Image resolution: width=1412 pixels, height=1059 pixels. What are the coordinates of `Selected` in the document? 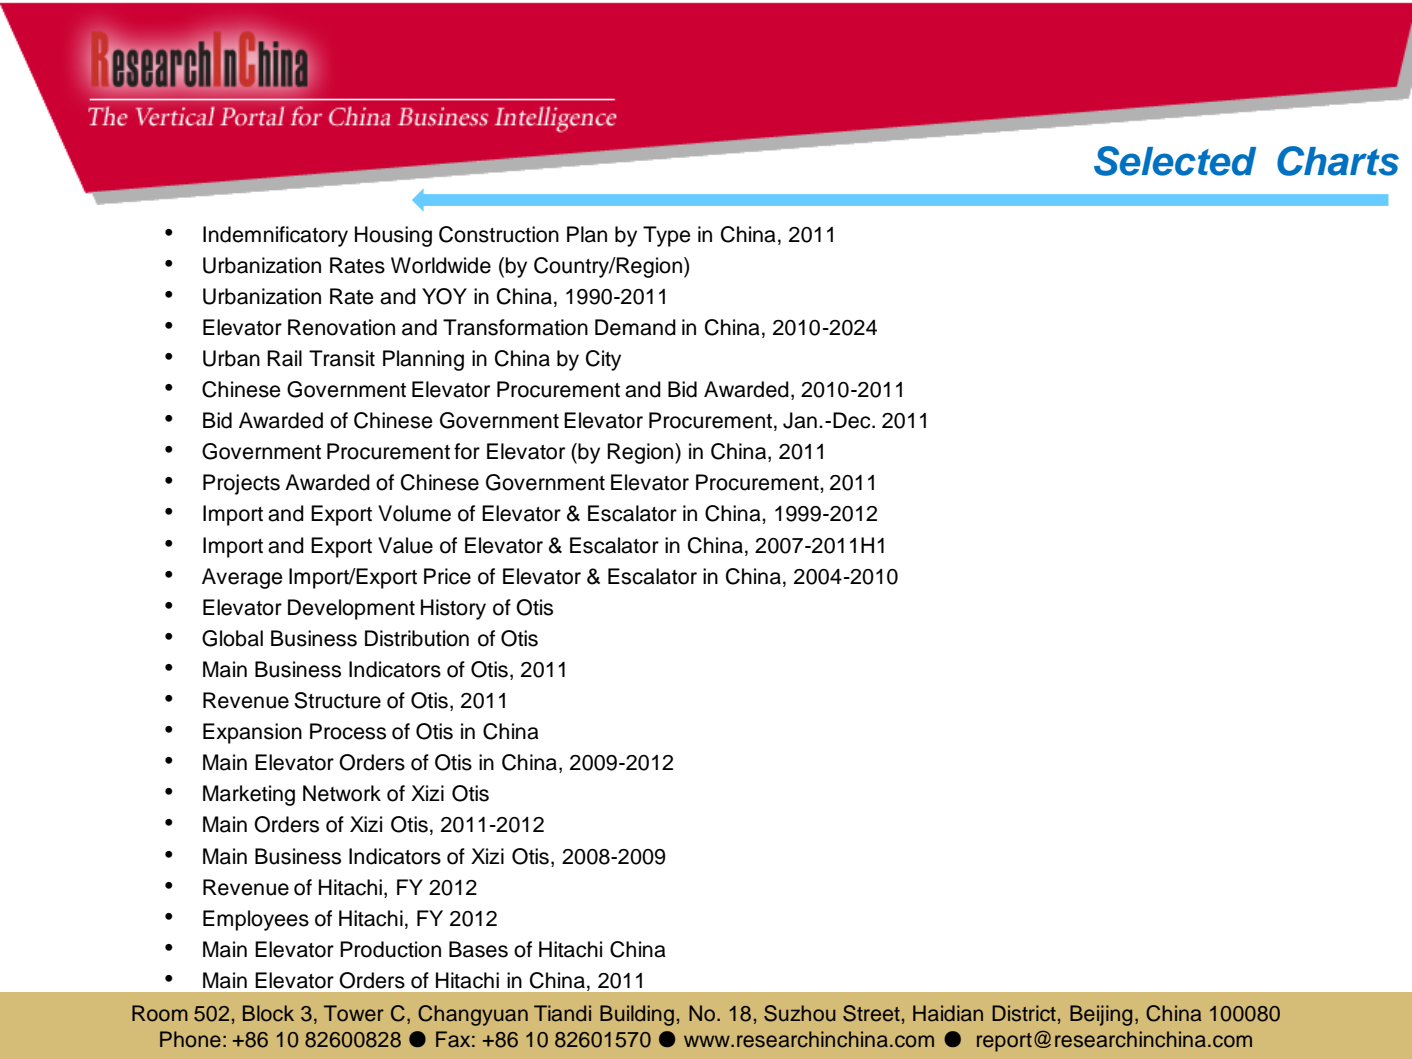 It's located at (1175, 161).
